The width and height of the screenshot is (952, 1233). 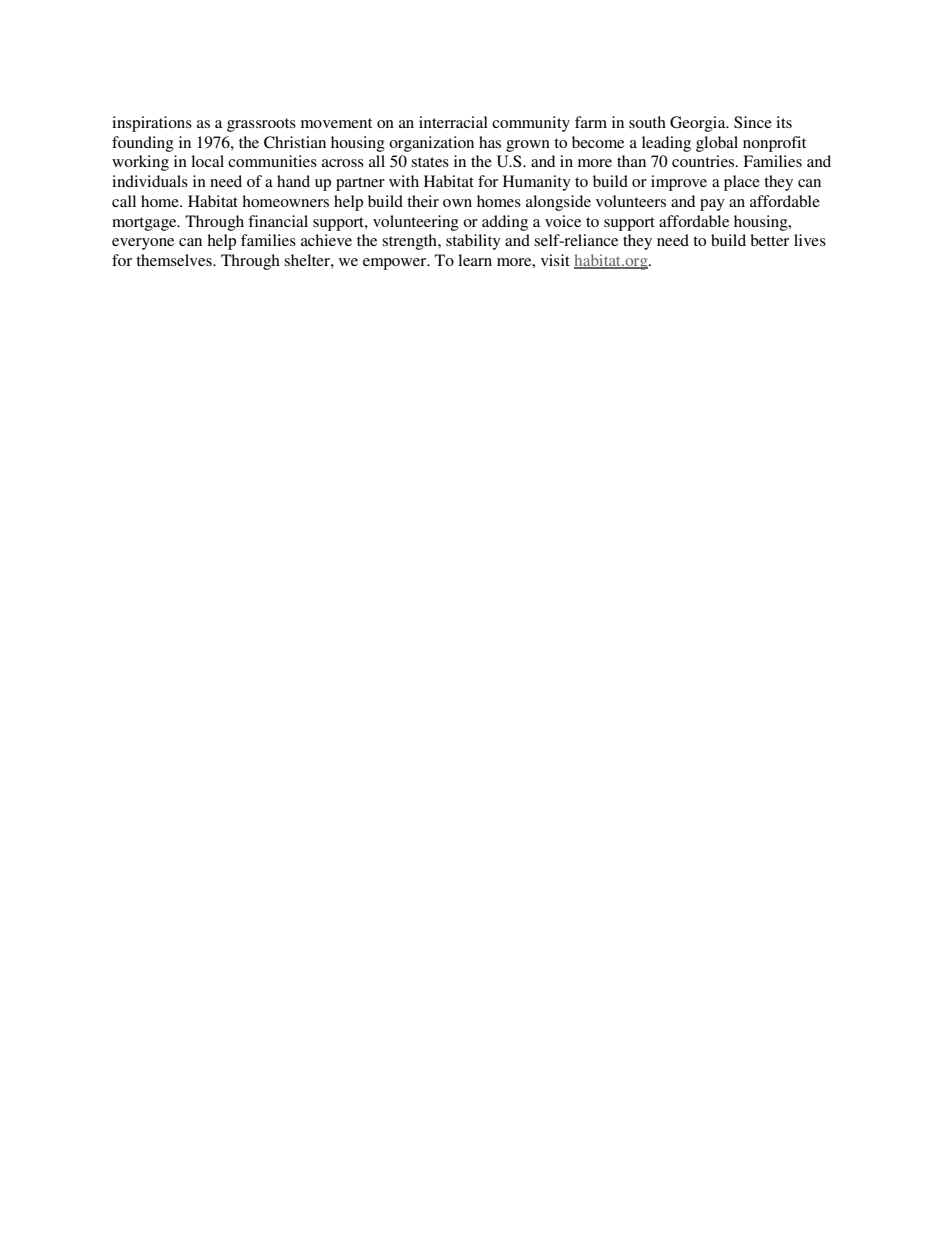 What do you see at coordinates (261, 125) in the screenshot?
I see `grassroots` at bounding box center [261, 125].
